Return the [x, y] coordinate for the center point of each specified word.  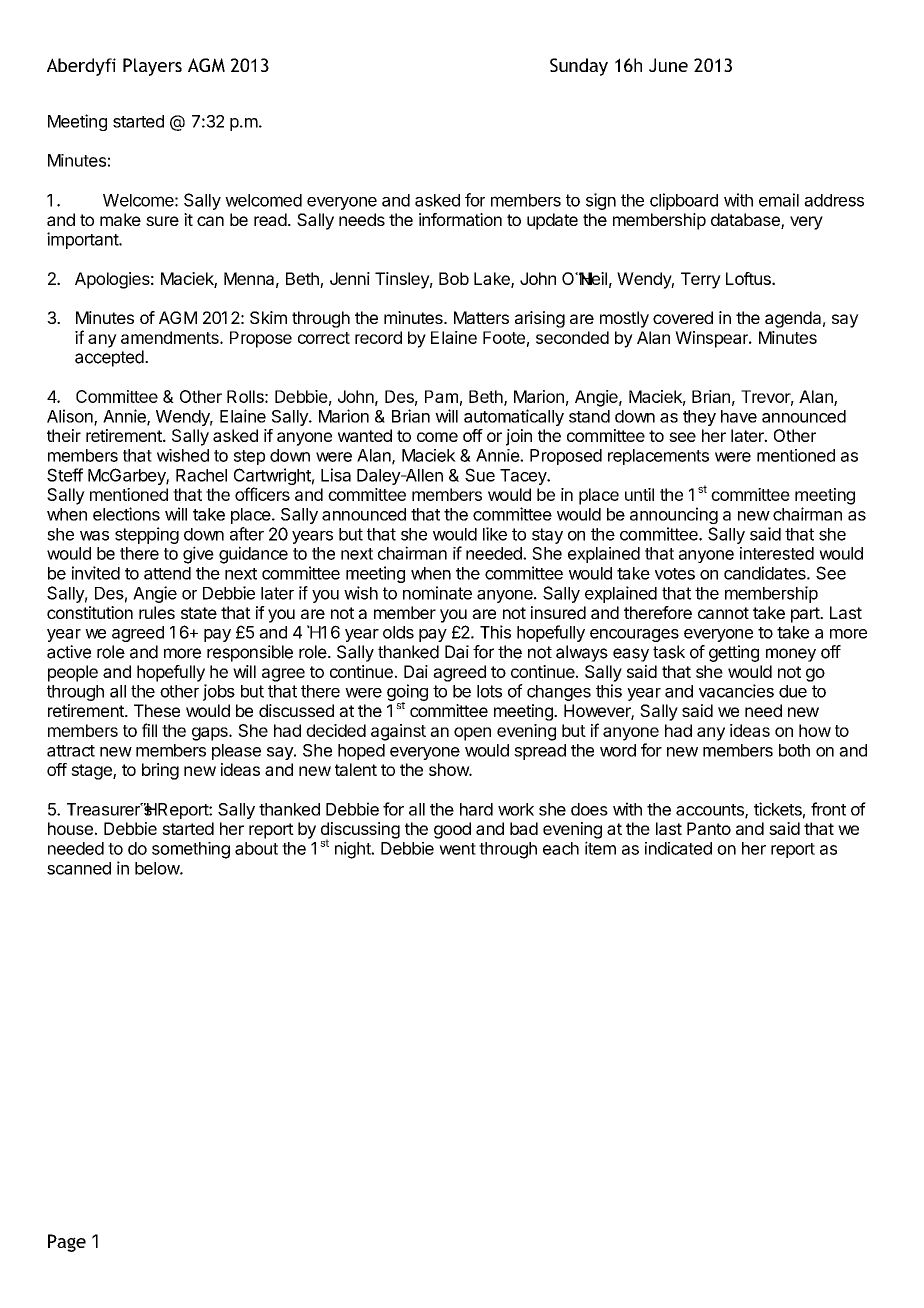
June [668, 65]
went [457, 849]
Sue [480, 475]
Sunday [579, 67]
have [739, 416]
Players [152, 67]
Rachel [201, 475]
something [191, 850]
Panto [709, 828]
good [452, 830]
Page [67, 1243]
